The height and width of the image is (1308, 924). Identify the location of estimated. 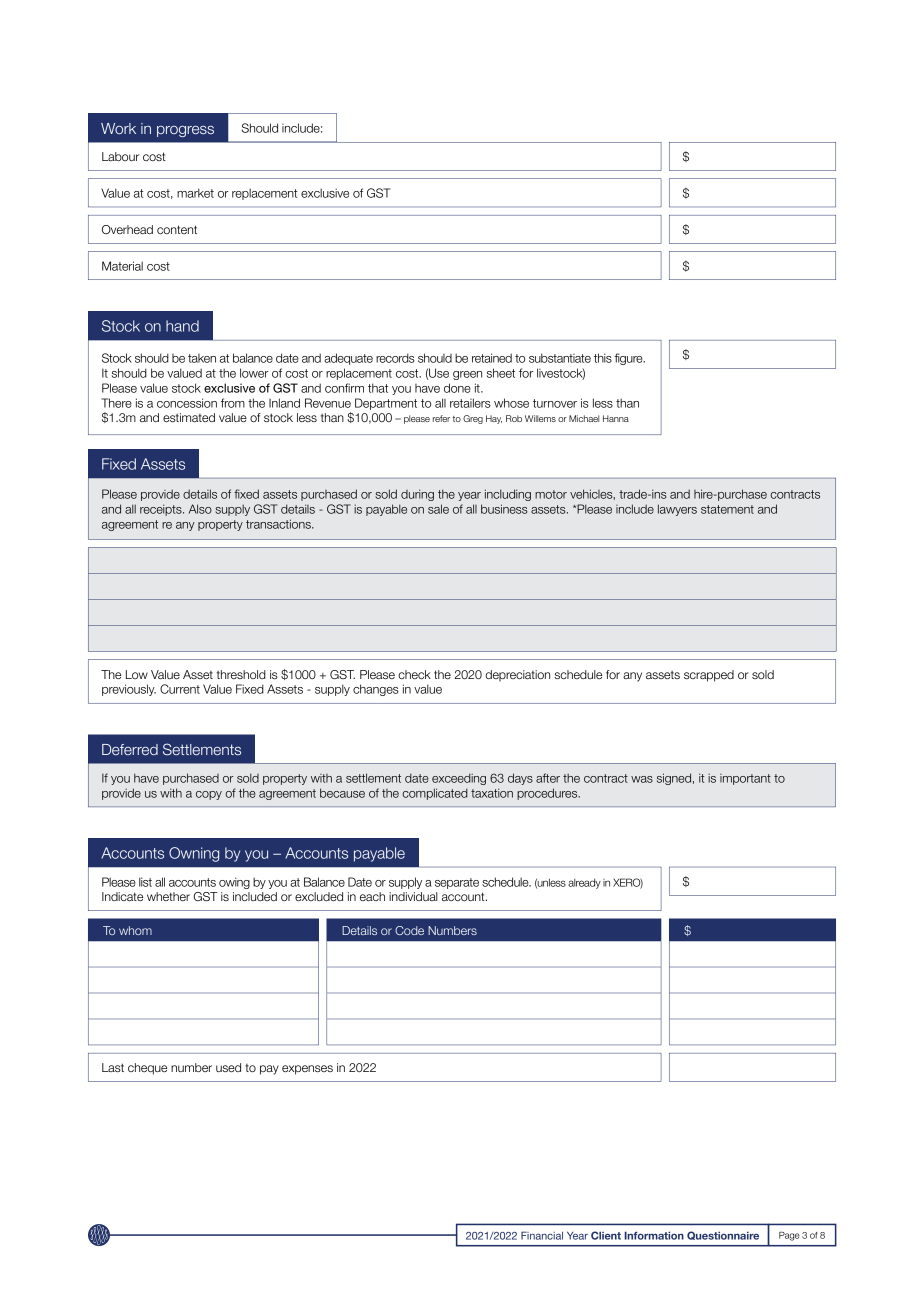
(189, 417).
